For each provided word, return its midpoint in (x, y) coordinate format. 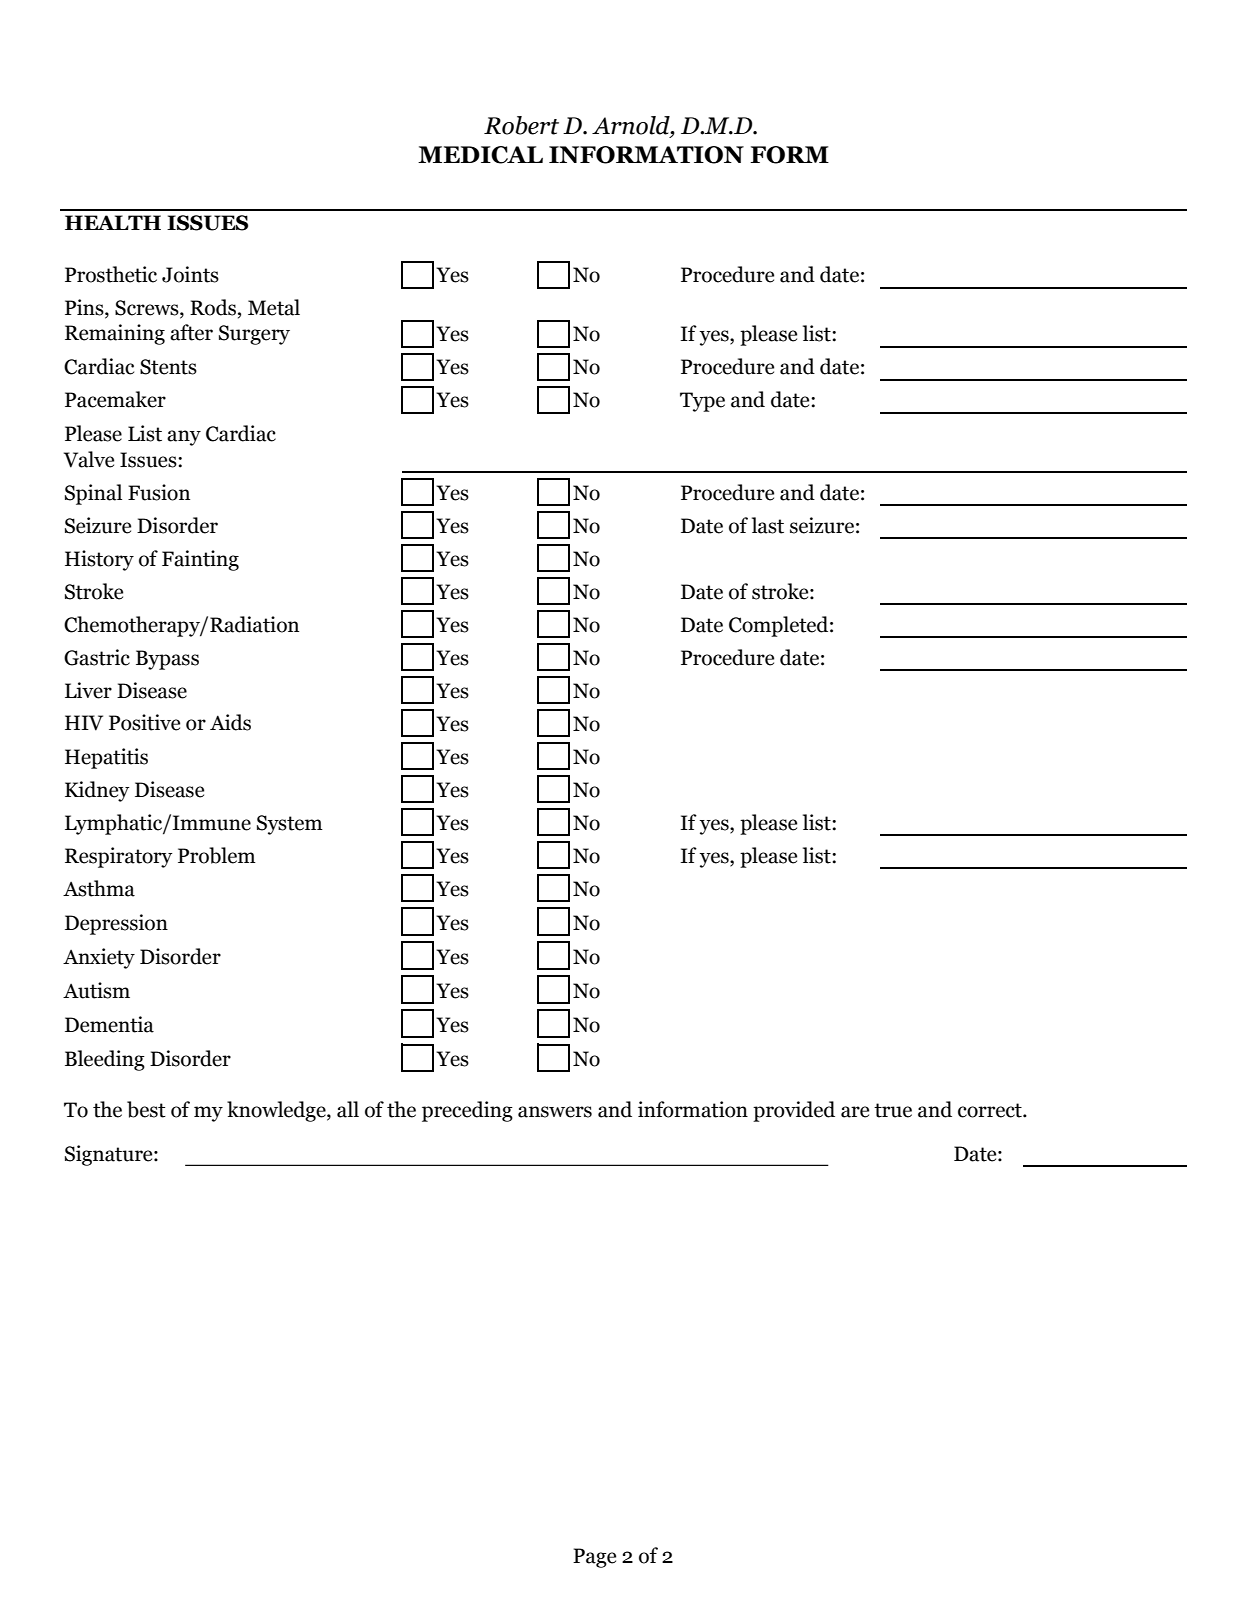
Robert (521, 125)
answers (555, 1112)
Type (702, 402)
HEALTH (113, 222)
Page (594, 1558)
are (855, 1112)
